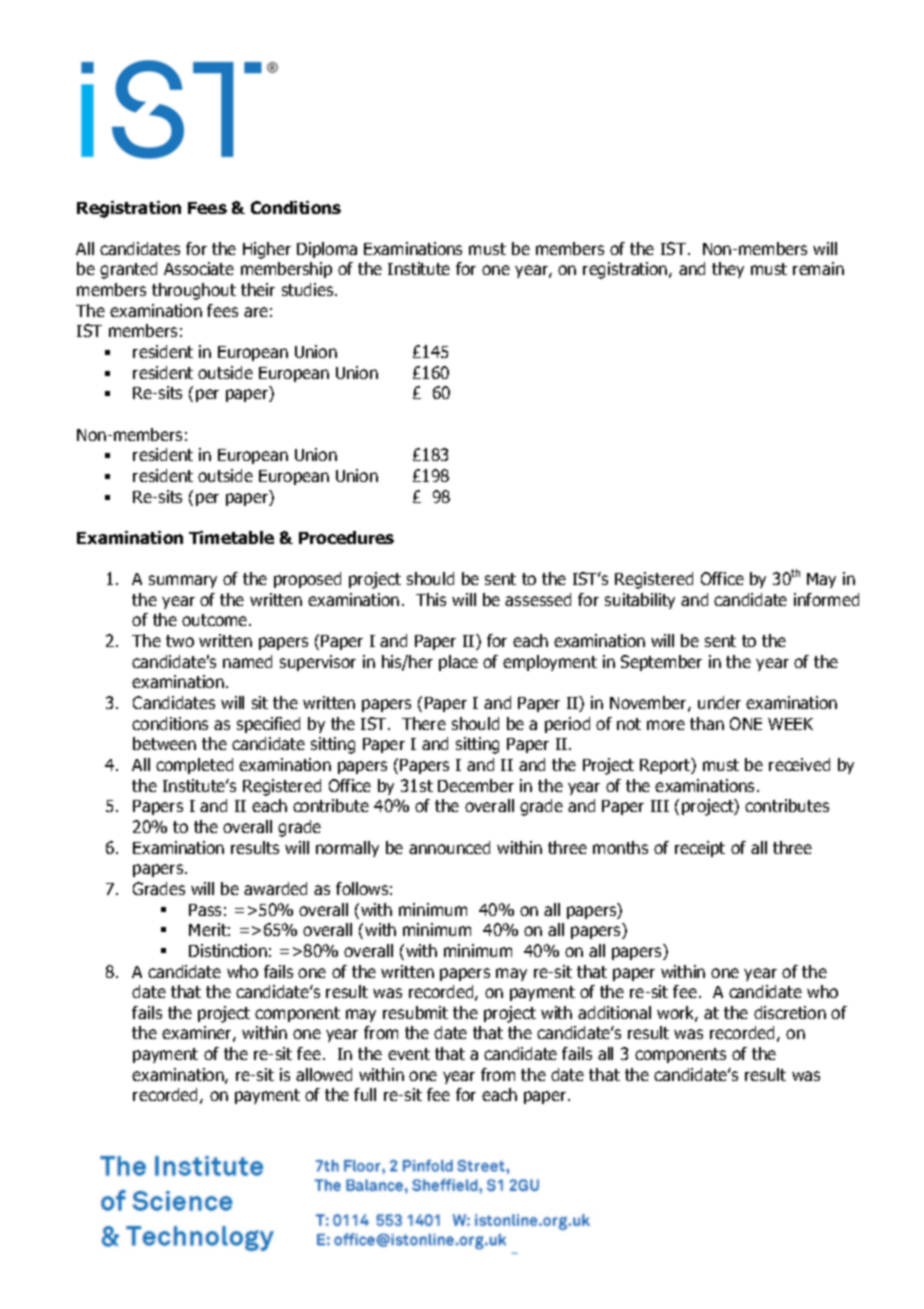  Describe the element at coordinates (327, 250) in the page. I see `Diploma` at that location.
